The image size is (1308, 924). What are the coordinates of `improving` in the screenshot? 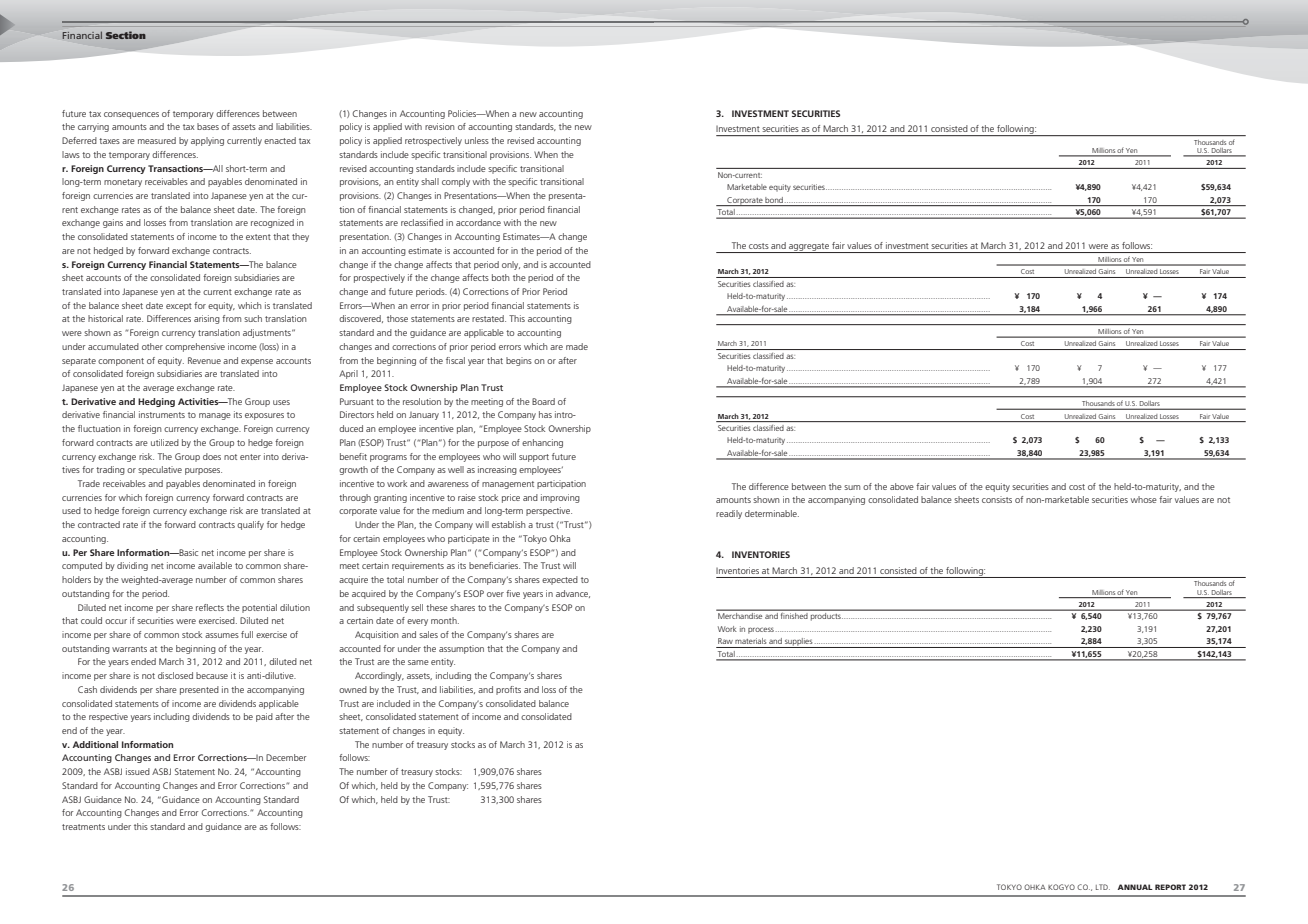 It's located at (560, 498).
